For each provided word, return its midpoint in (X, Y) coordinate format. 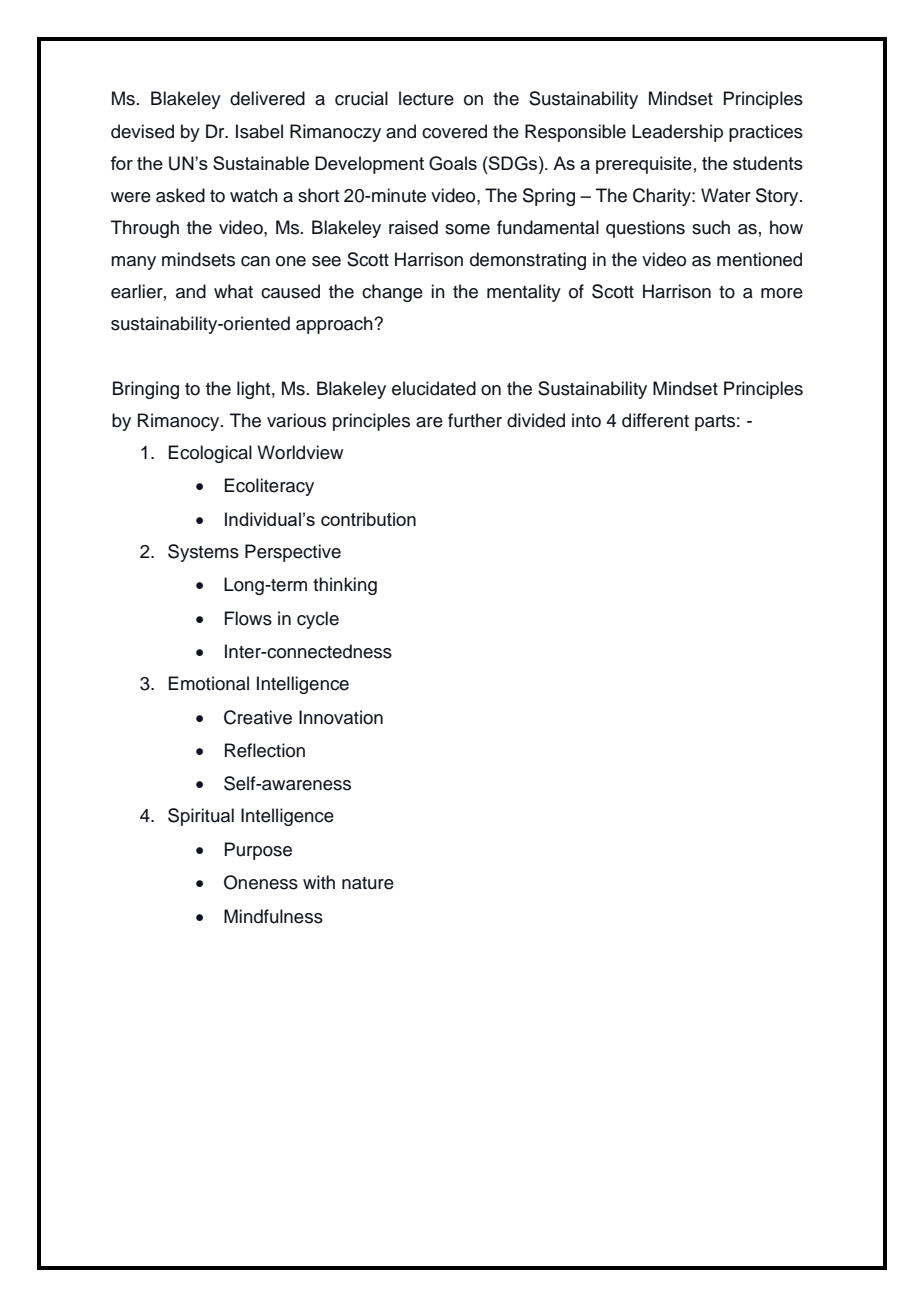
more (782, 293)
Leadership (677, 133)
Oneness (261, 882)
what (233, 291)
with (319, 882)
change (392, 293)
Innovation (341, 717)
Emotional (209, 683)
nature (368, 883)
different (655, 420)
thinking (345, 586)
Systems (203, 553)
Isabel (259, 131)
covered (454, 131)
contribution (368, 519)
